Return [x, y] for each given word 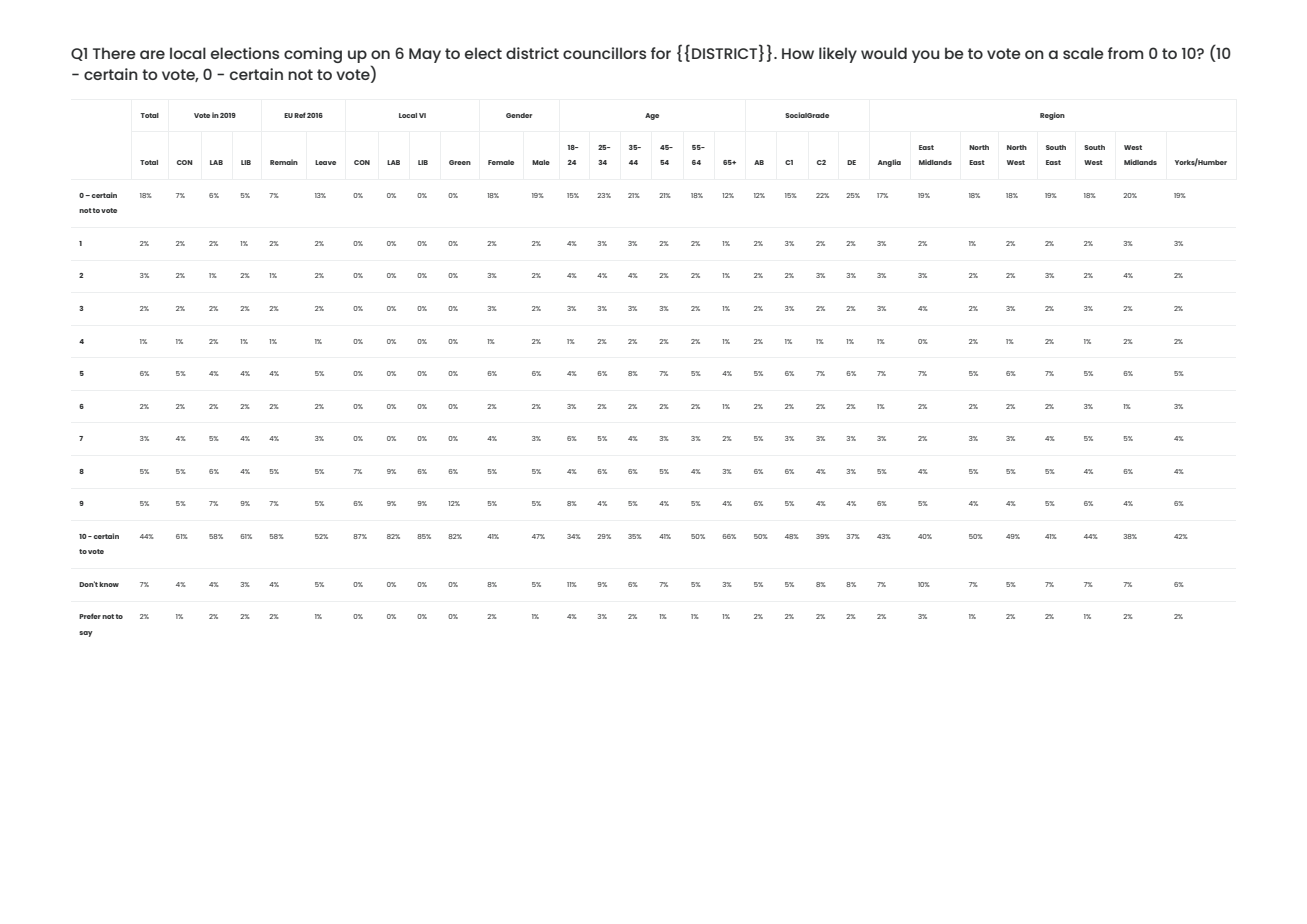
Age [652, 116]
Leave [325, 162]
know [109, 584]
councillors [604, 53]
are [152, 54]
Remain [284, 162]
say [86, 634]
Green [460, 162]
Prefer [90, 616]
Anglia [889, 163]
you [925, 56]
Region [1052, 116]
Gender [519, 115]
